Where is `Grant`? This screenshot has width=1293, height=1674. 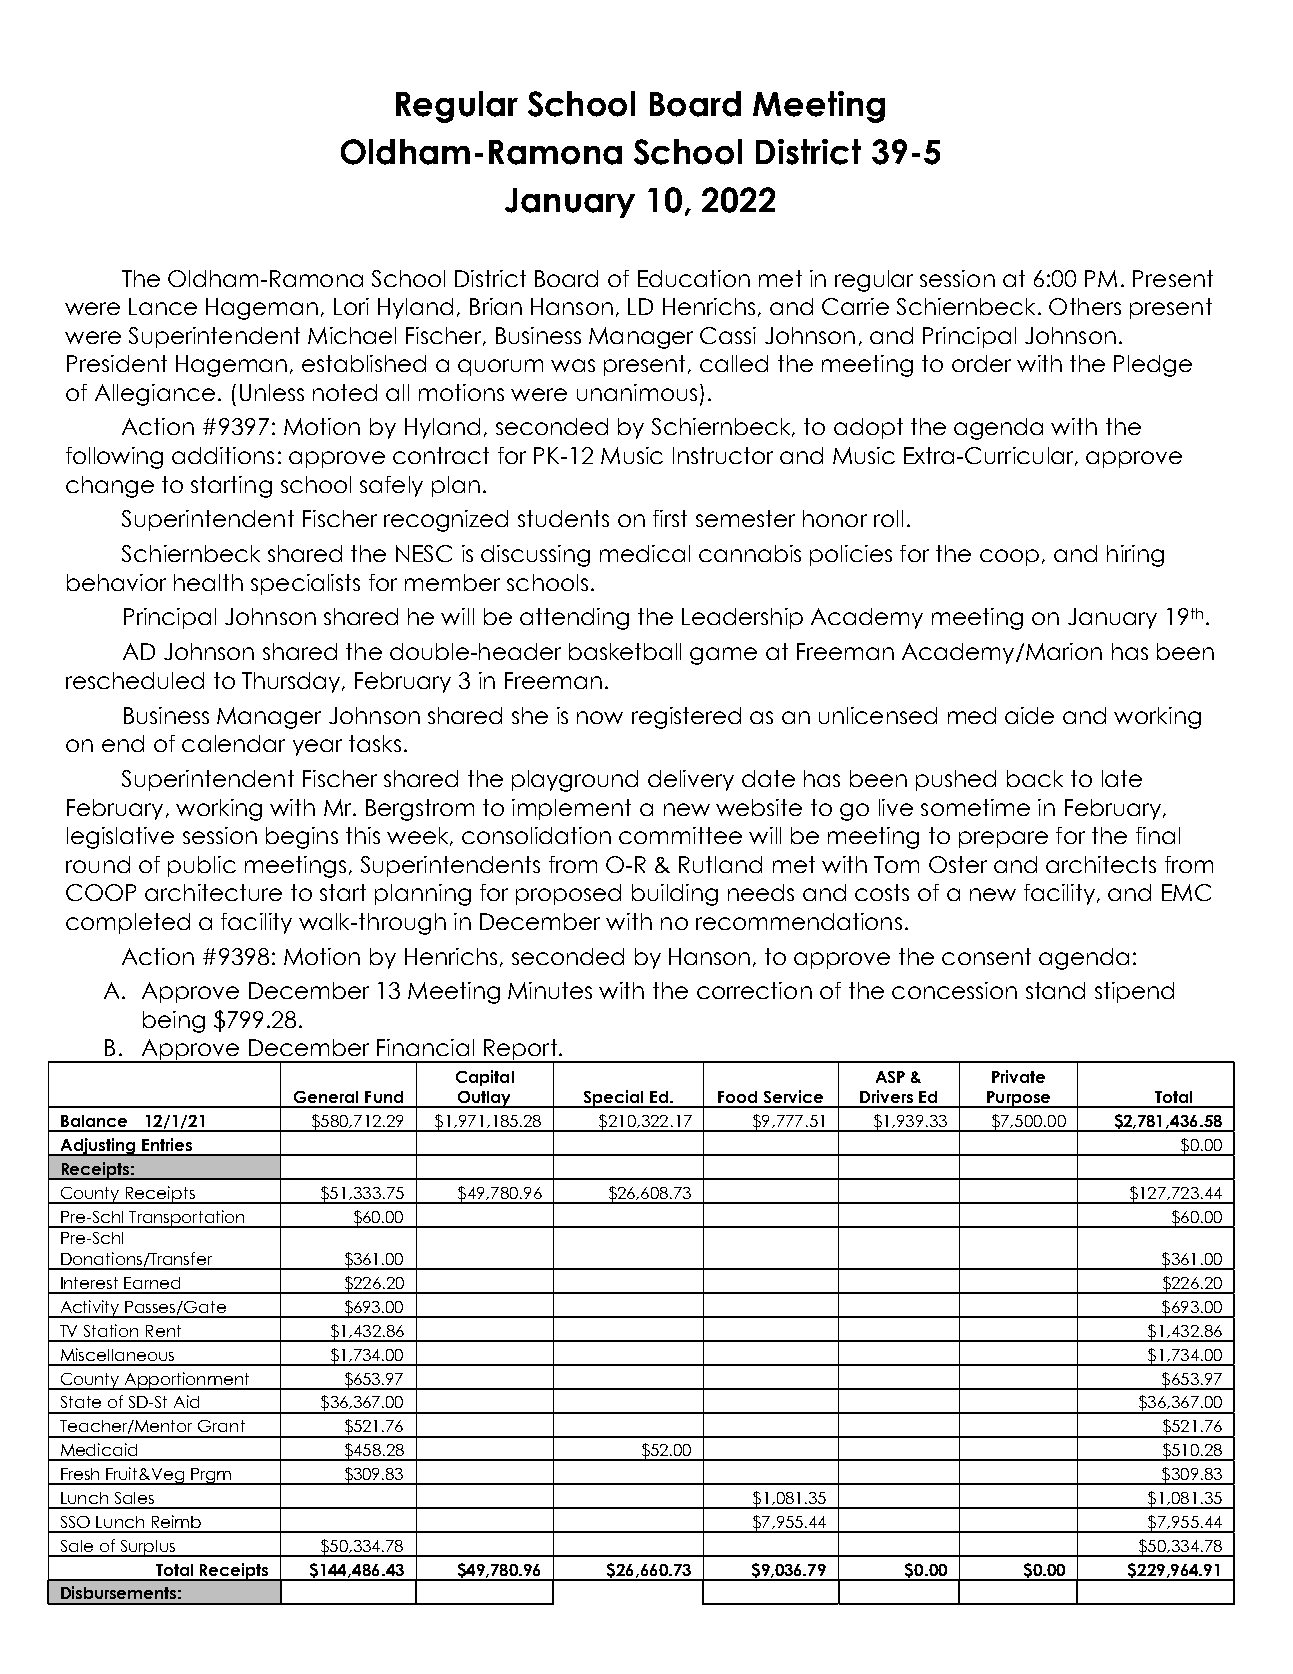 Grant is located at coordinates (221, 1426).
